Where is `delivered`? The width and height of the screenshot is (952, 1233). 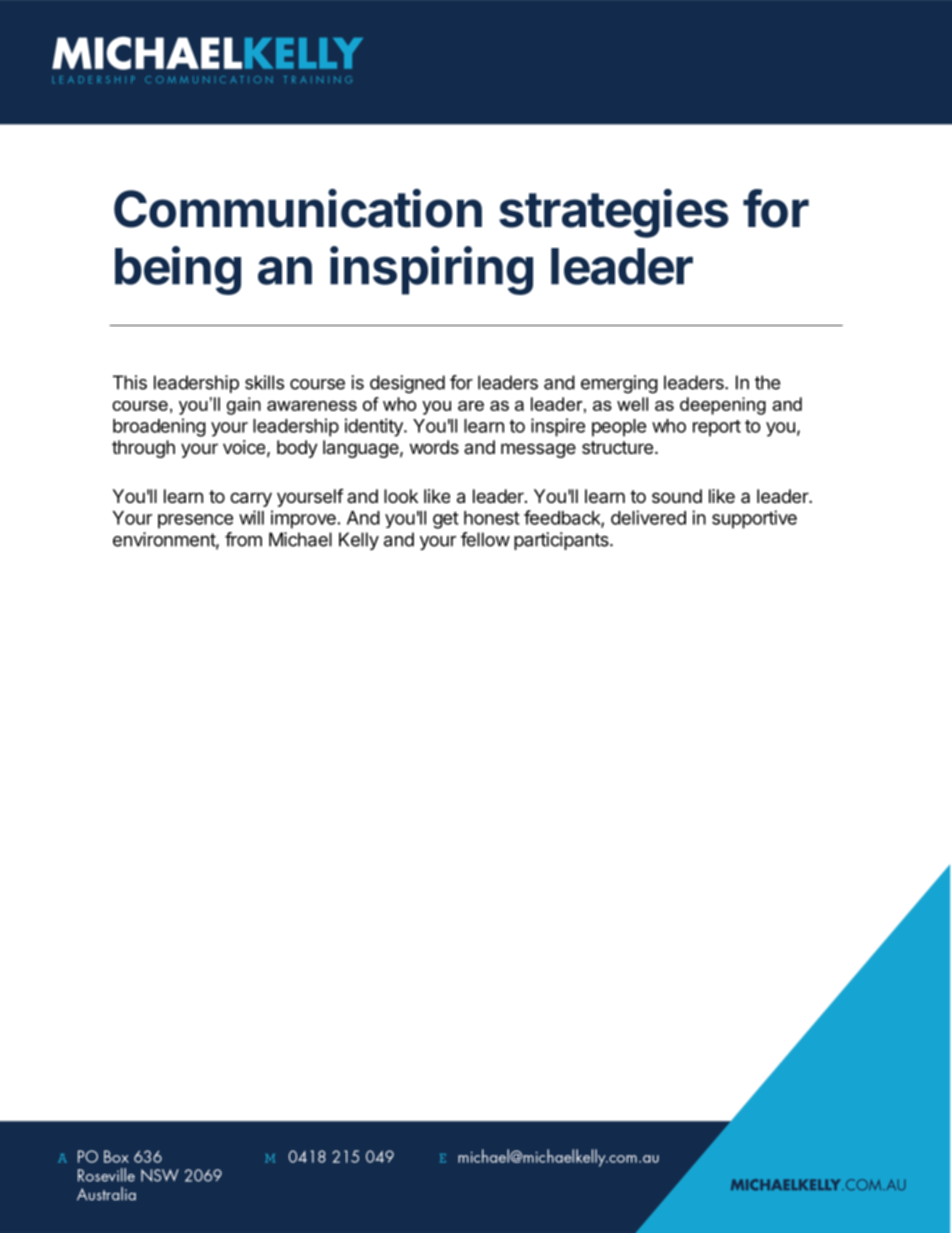 delivered is located at coordinates (648, 517).
